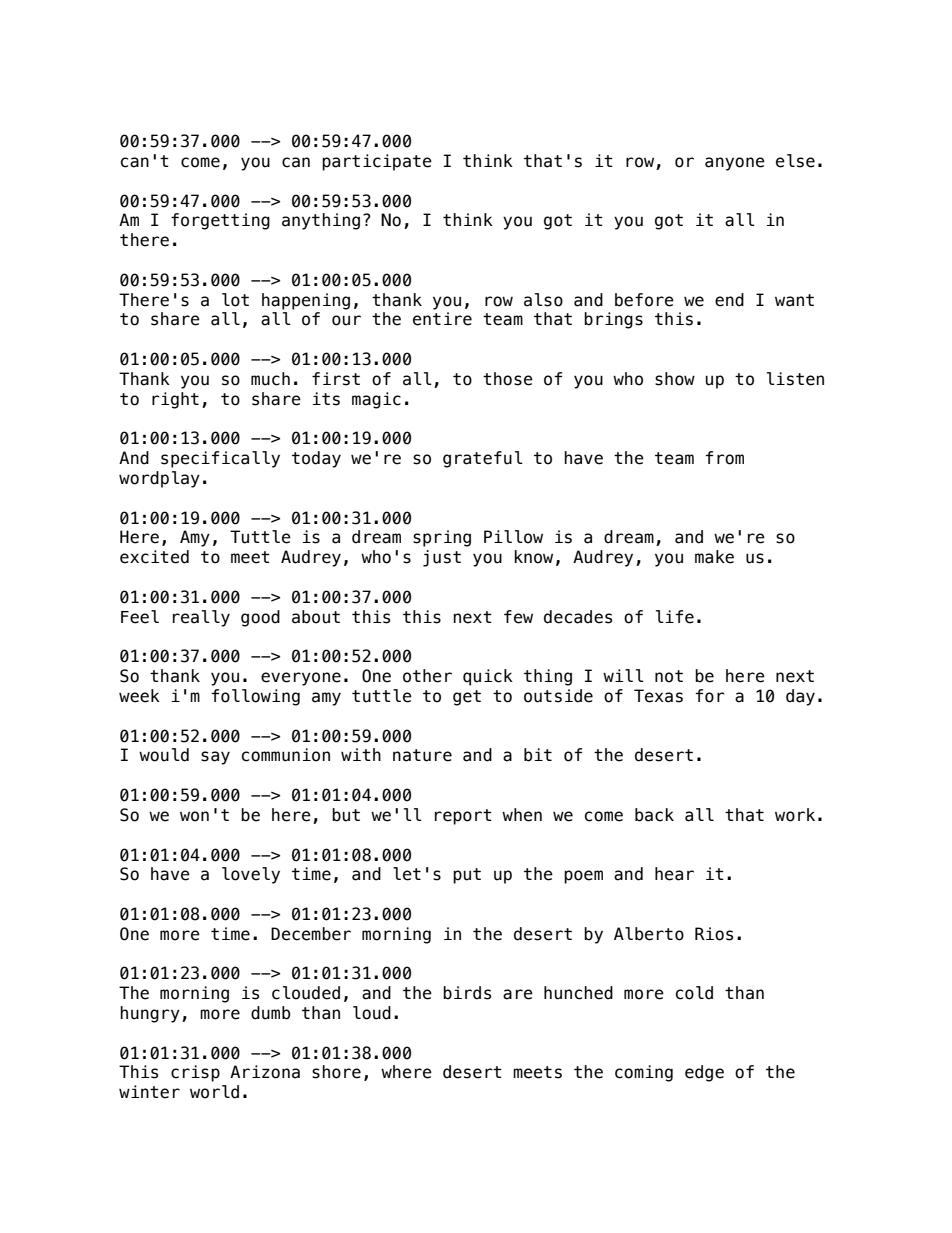 The height and width of the page is (1233, 952). What do you see at coordinates (195, 1073) in the page?
I see `crisp` at bounding box center [195, 1073].
